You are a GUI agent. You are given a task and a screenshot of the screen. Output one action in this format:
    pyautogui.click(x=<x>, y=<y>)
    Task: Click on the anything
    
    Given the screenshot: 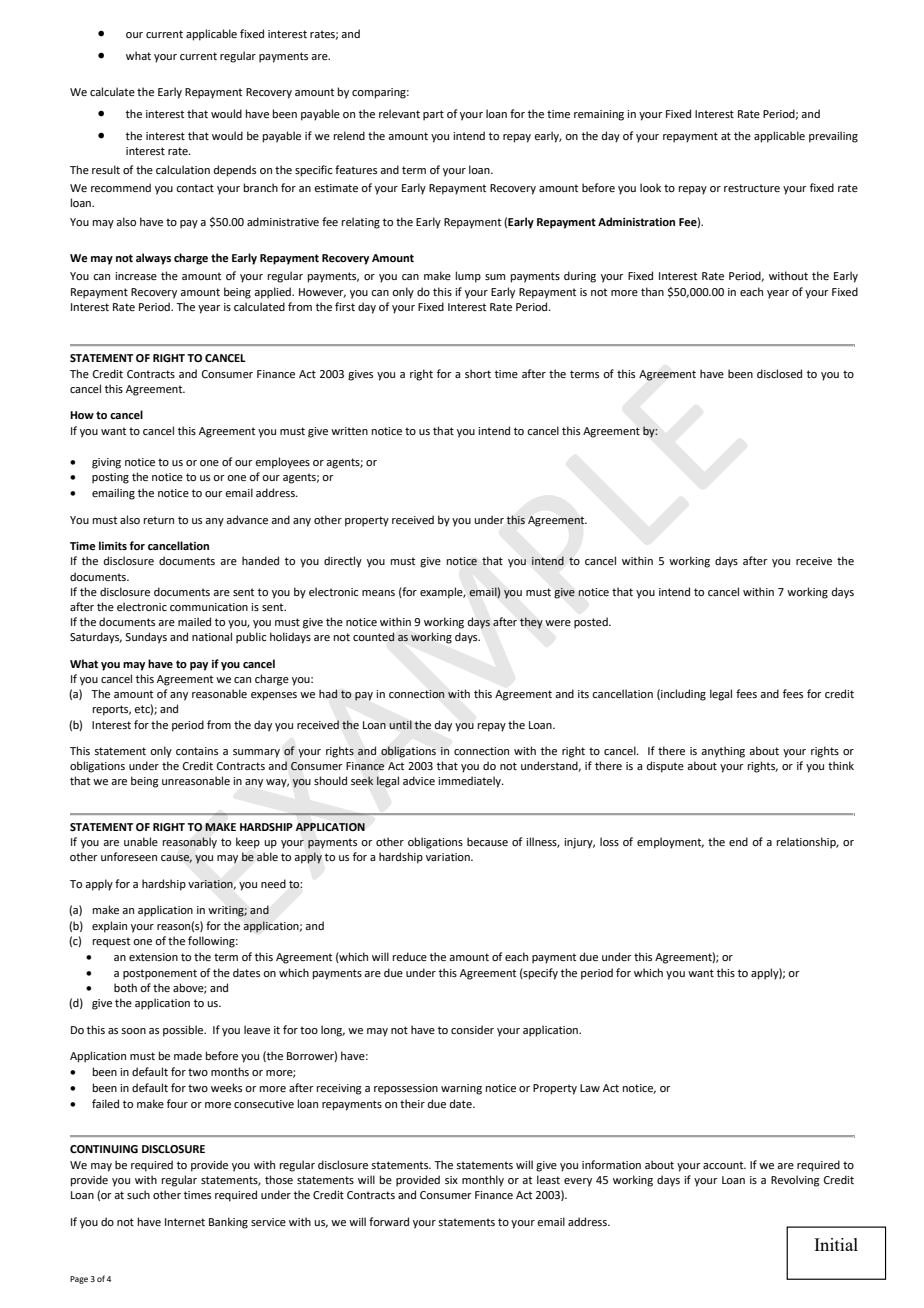 What is the action you would take?
    pyautogui.click(x=723, y=752)
